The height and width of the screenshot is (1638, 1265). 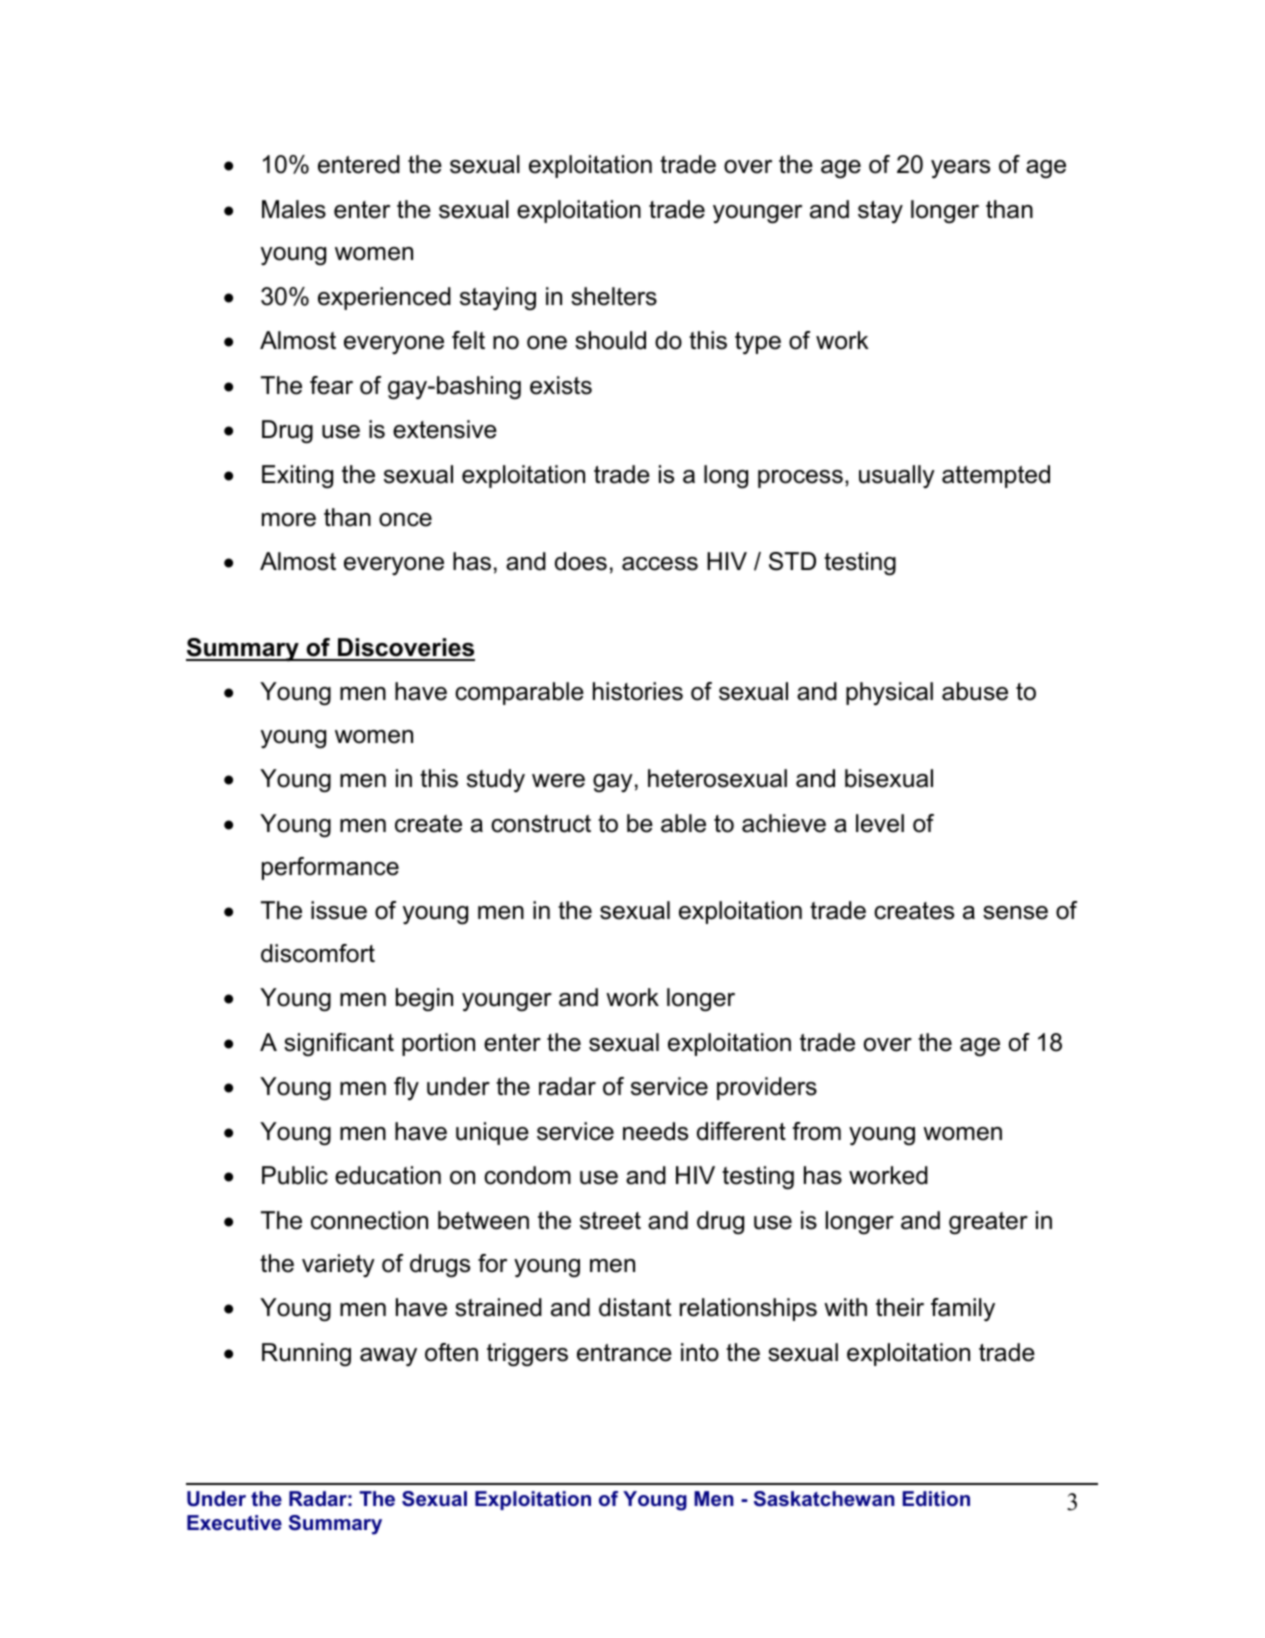 I want to click on Males, so click(x=294, y=209).
